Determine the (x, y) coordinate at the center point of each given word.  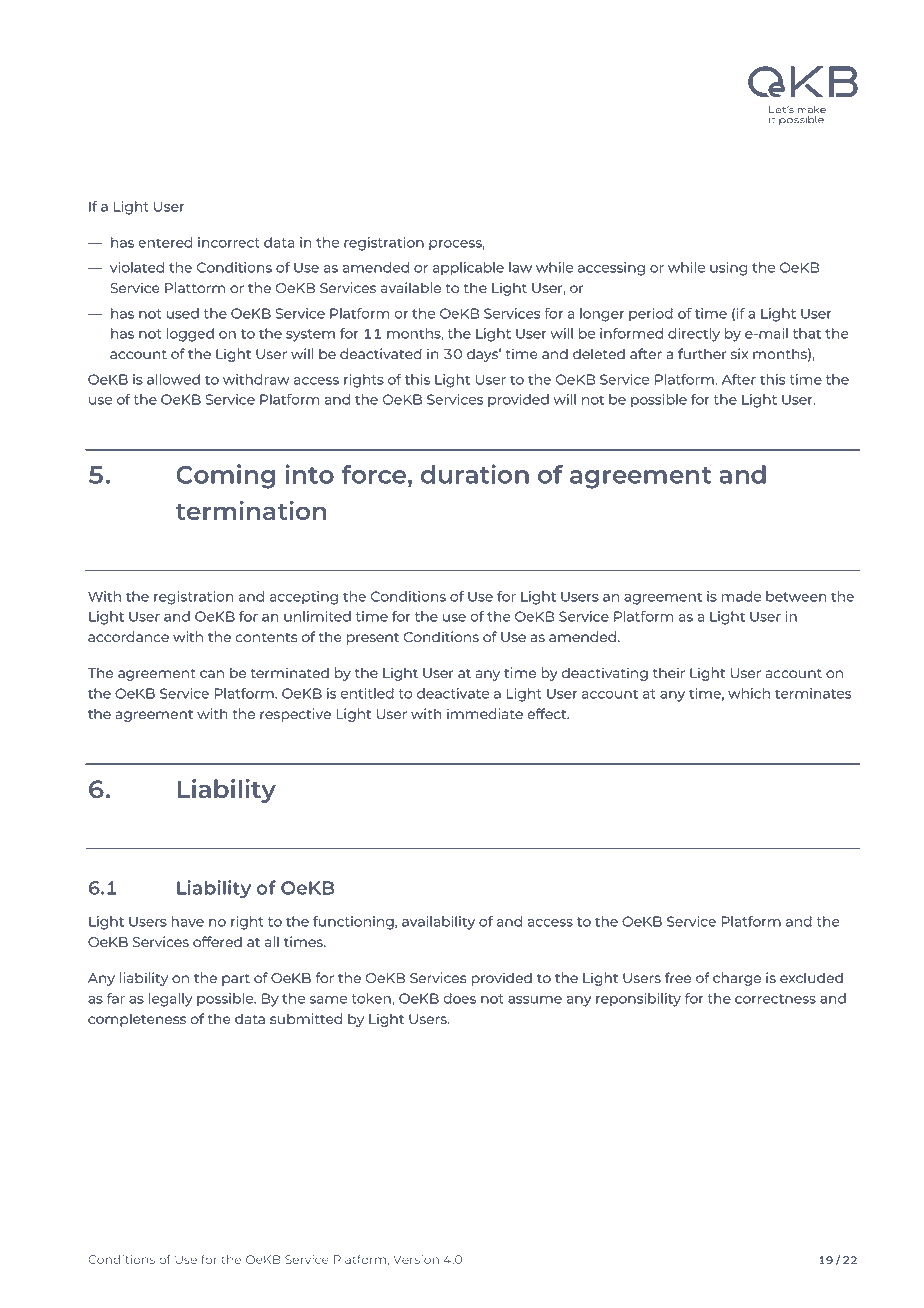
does (459, 998)
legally (171, 1000)
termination (251, 510)
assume (535, 1000)
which (749, 693)
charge (737, 979)
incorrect (229, 242)
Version (416, 1259)
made (741, 596)
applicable (468, 269)
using (728, 269)
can (212, 674)
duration (475, 474)
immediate (485, 713)
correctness (775, 999)
